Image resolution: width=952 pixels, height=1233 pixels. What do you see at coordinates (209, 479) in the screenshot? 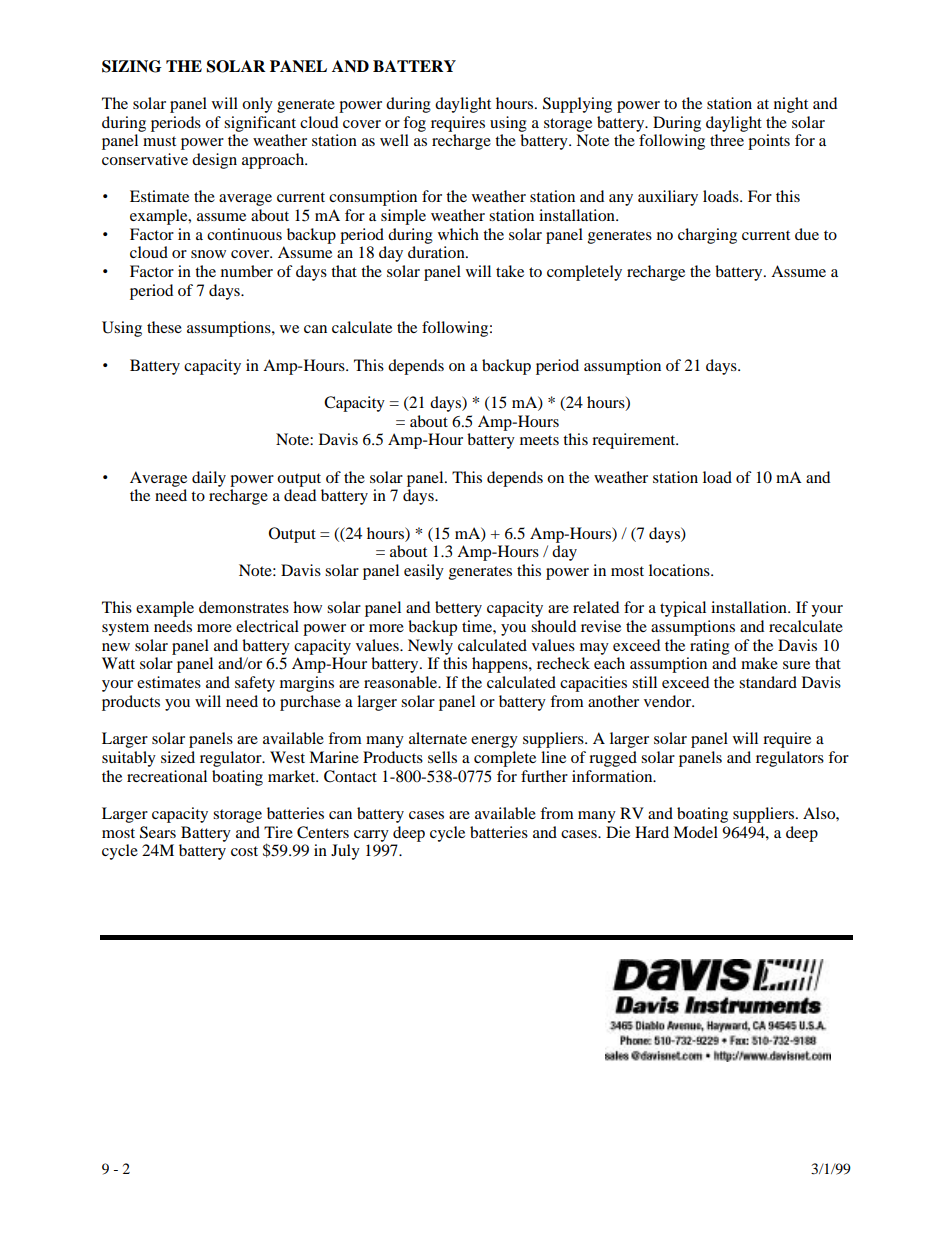
I see `daily` at bounding box center [209, 479].
